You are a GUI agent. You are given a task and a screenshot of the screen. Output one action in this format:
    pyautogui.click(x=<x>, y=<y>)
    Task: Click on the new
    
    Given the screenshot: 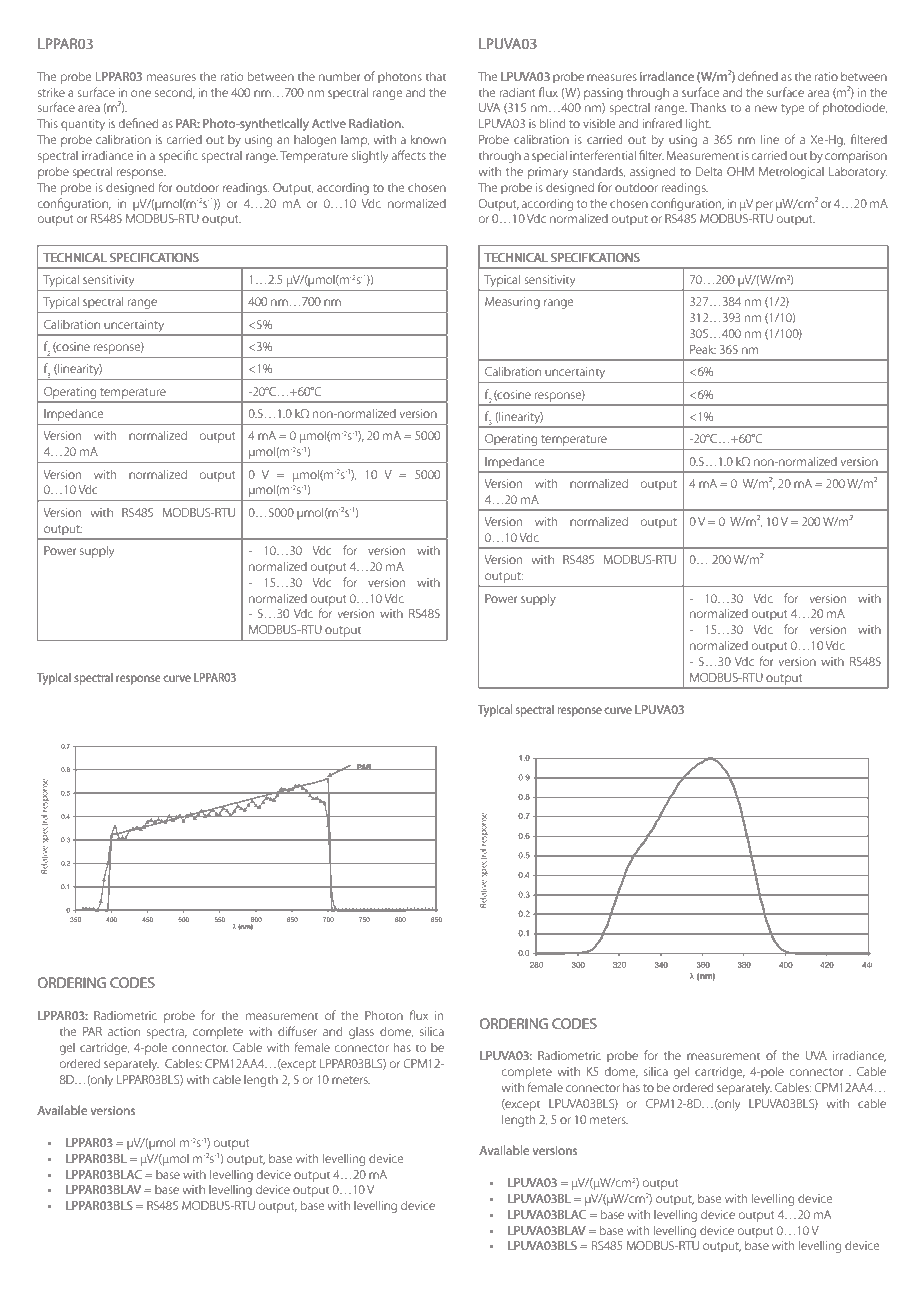 What is the action you would take?
    pyautogui.click(x=766, y=108)
